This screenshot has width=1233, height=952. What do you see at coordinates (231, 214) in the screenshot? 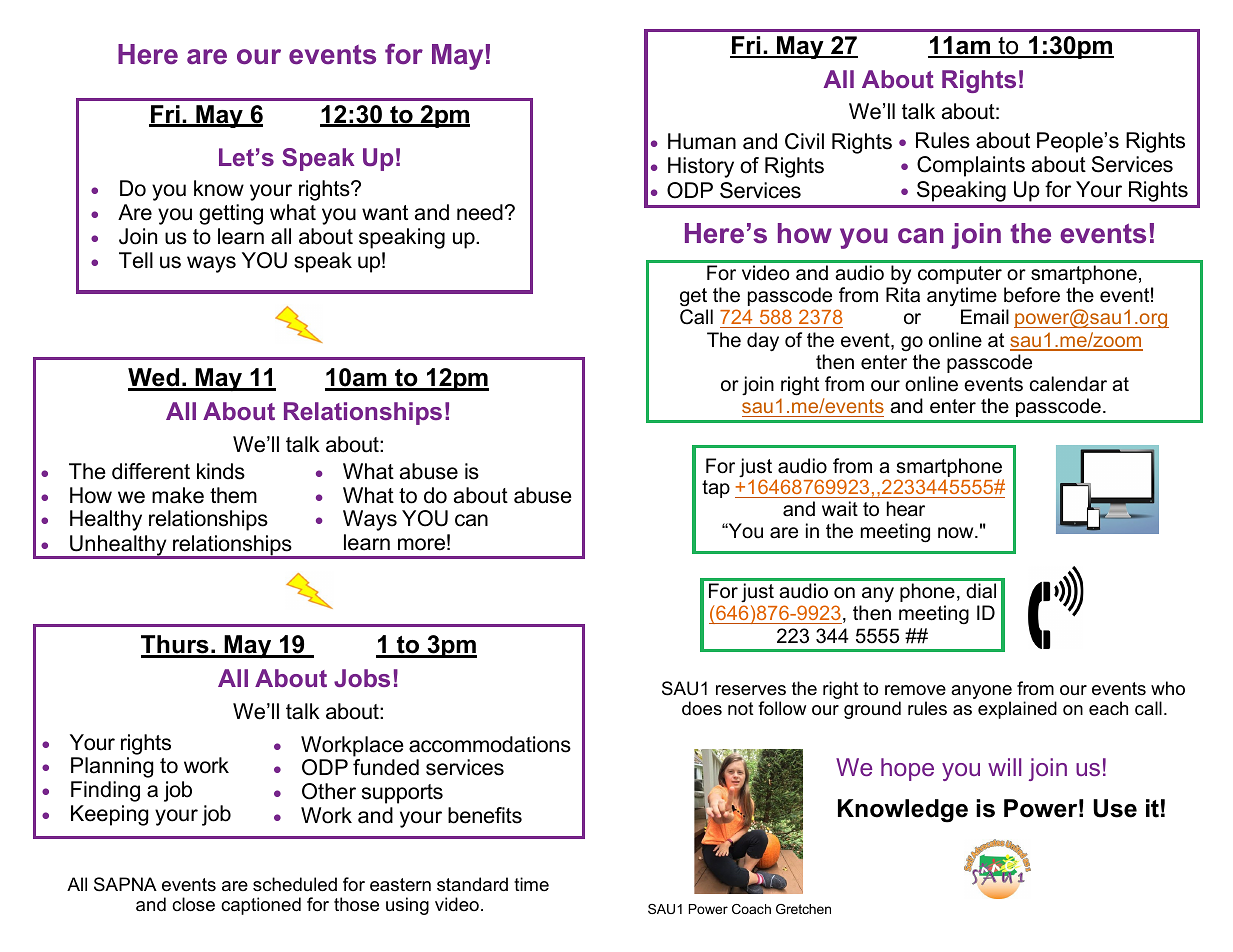
I see `getting` at bounding box center [231, 214].
